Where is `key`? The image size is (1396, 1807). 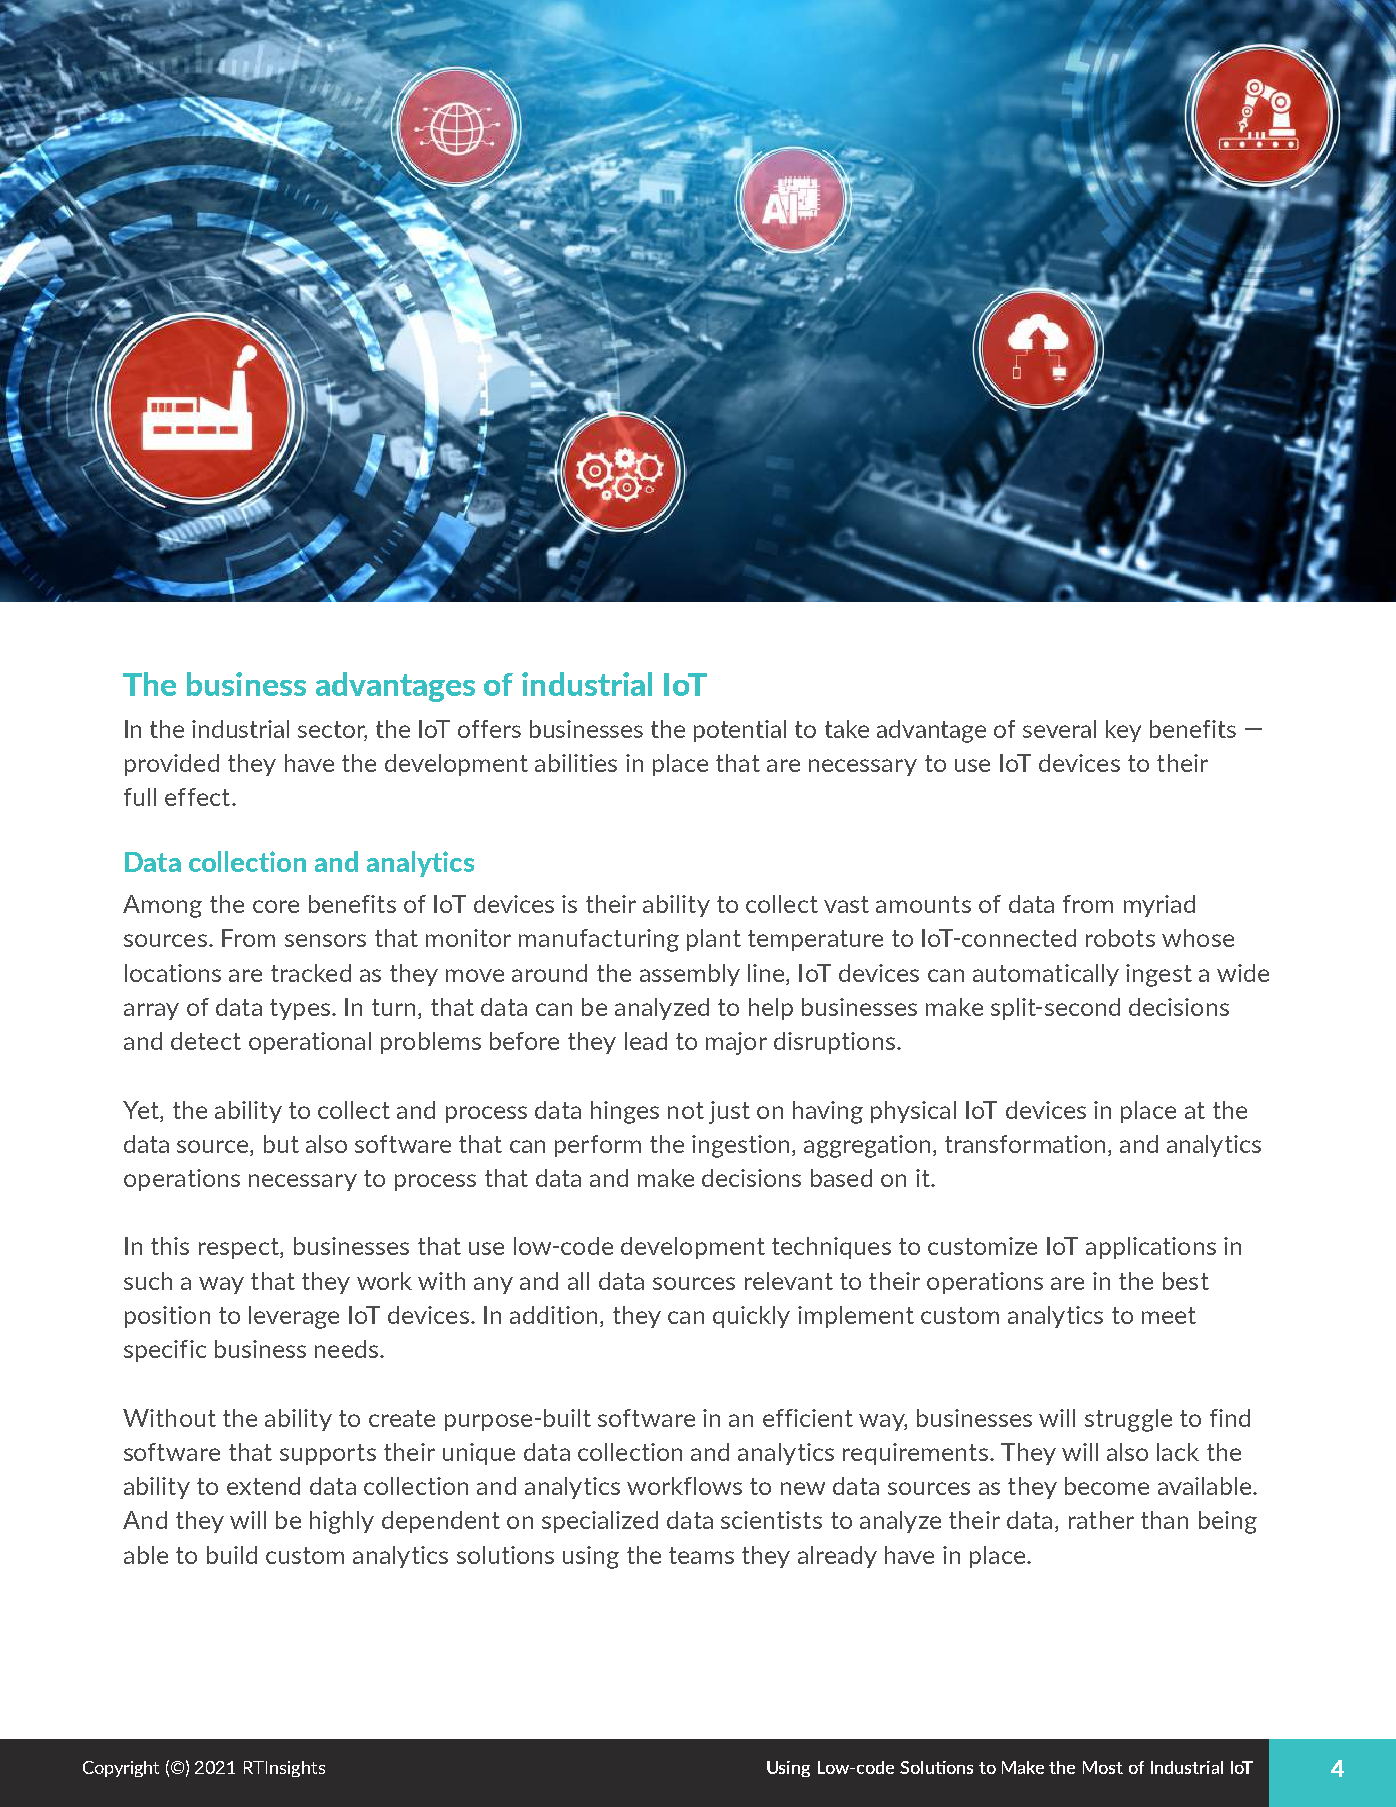
key is located at coordinates (1123, 731).
